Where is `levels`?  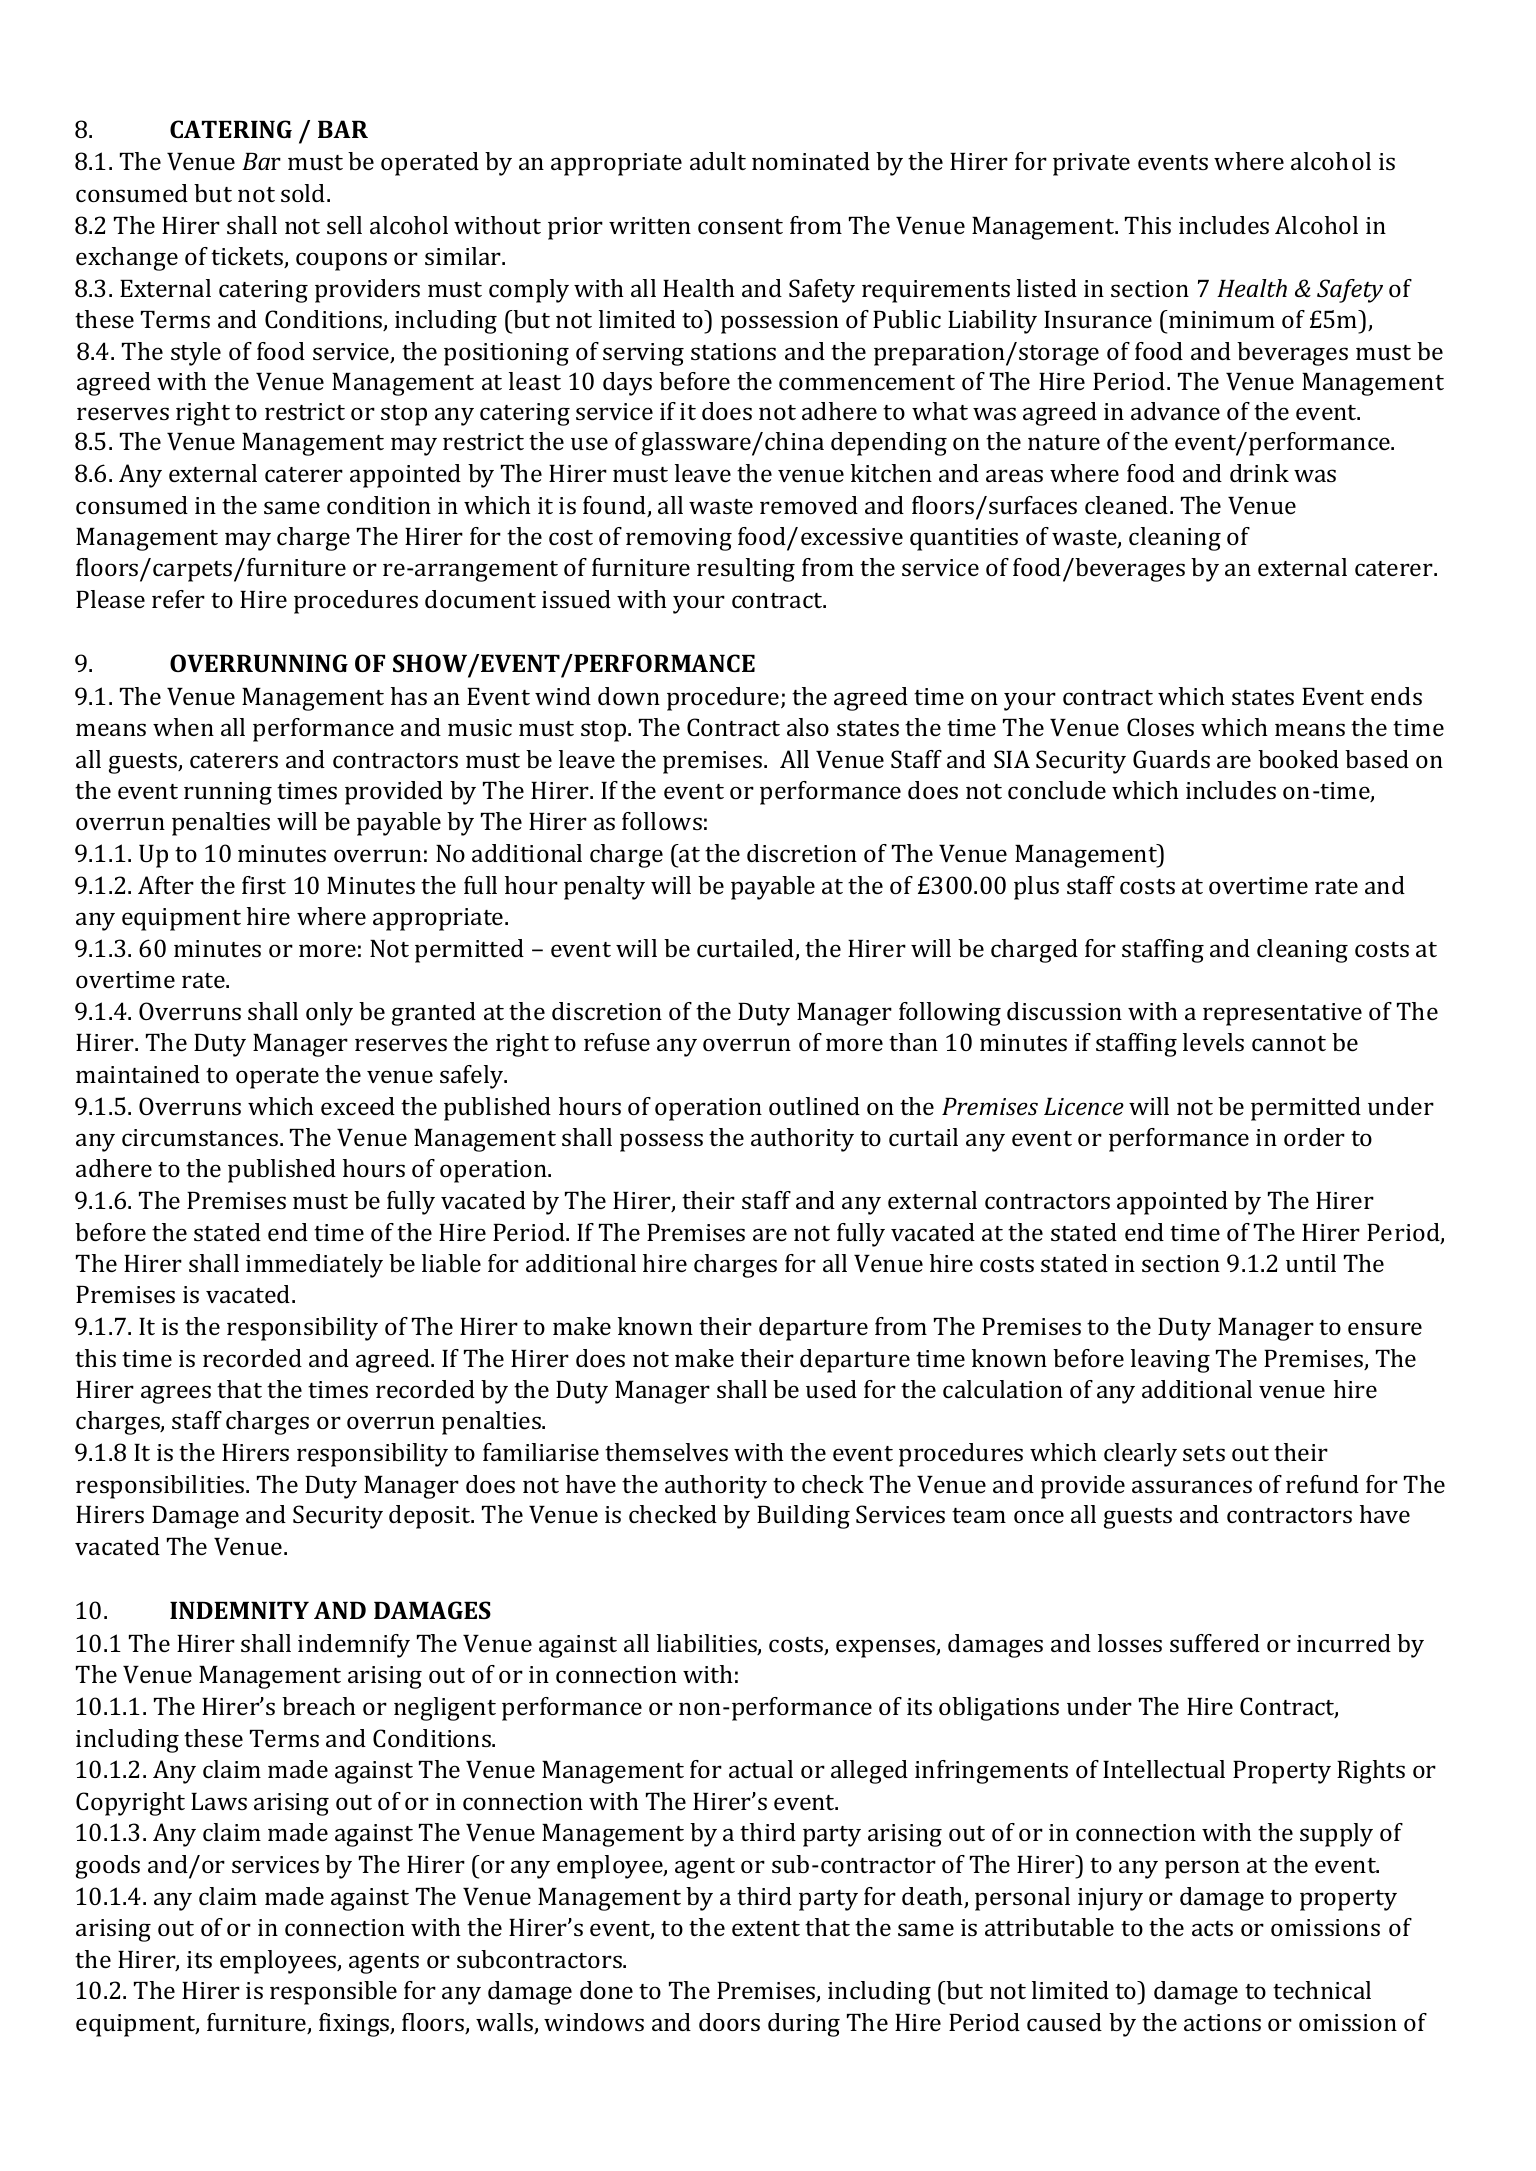
levels is located at coordinates (1213, 1042).
